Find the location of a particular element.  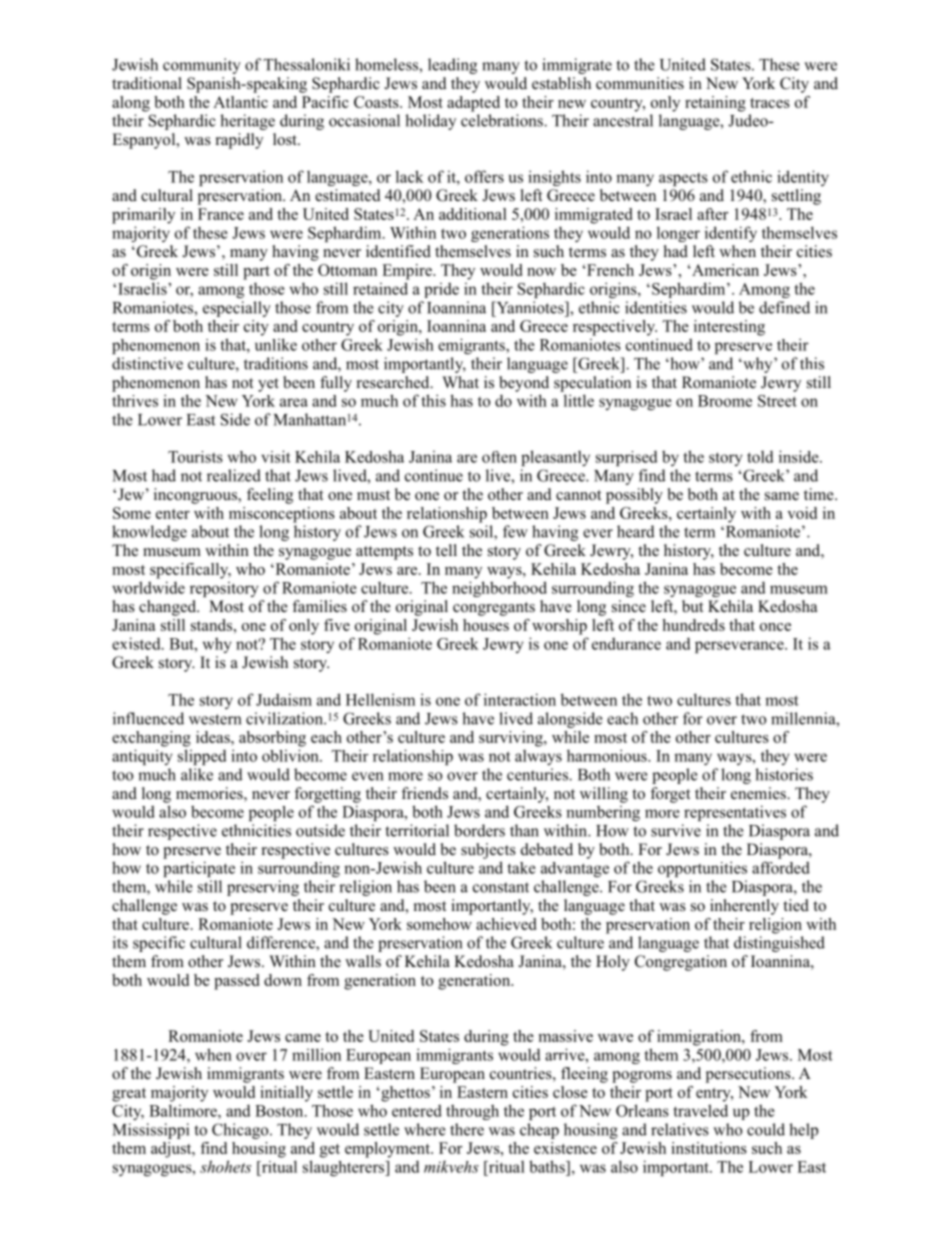

could is located at coordinates (766, 1129).
